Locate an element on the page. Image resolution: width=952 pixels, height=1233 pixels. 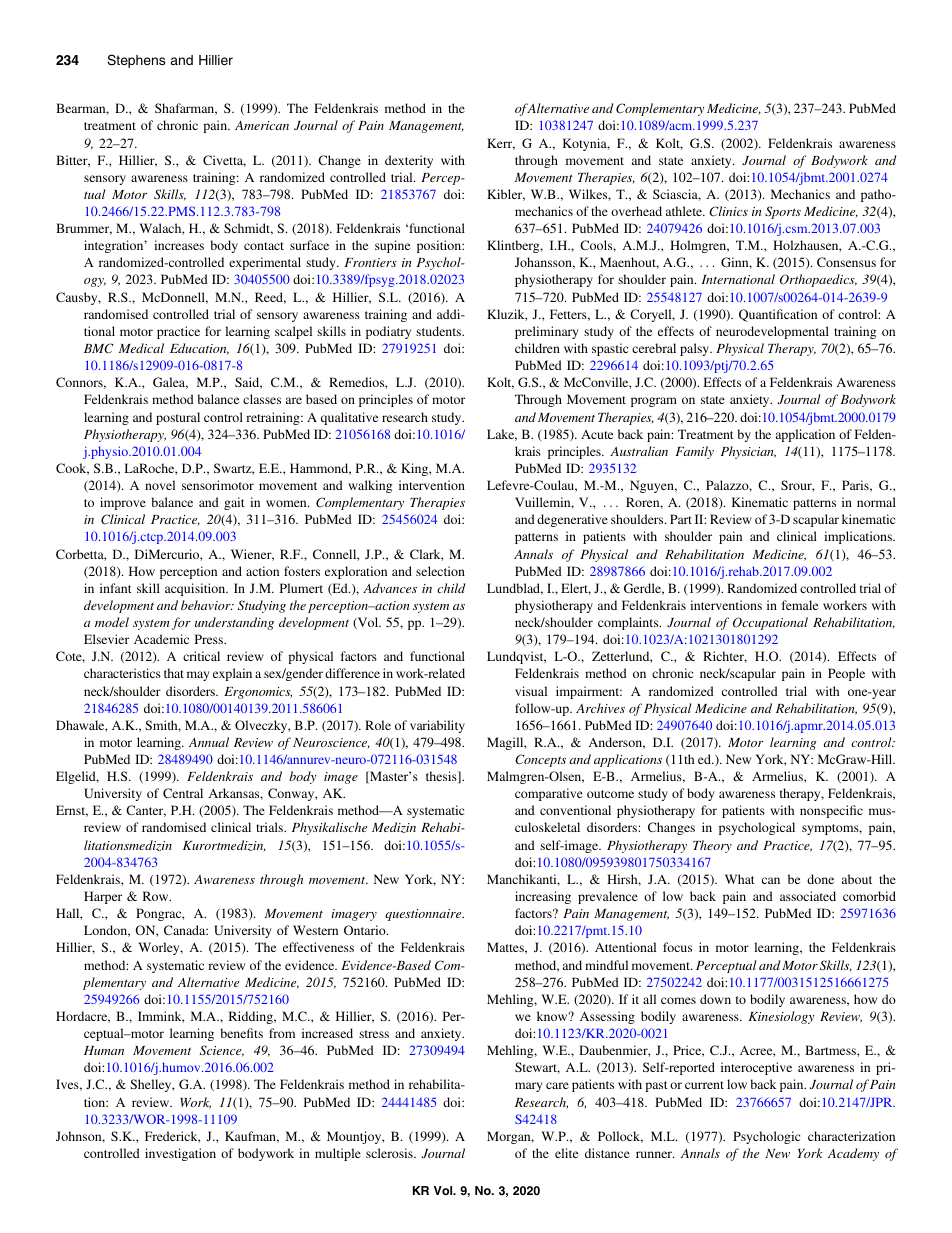
variability is located at coordinates (437, 726).
